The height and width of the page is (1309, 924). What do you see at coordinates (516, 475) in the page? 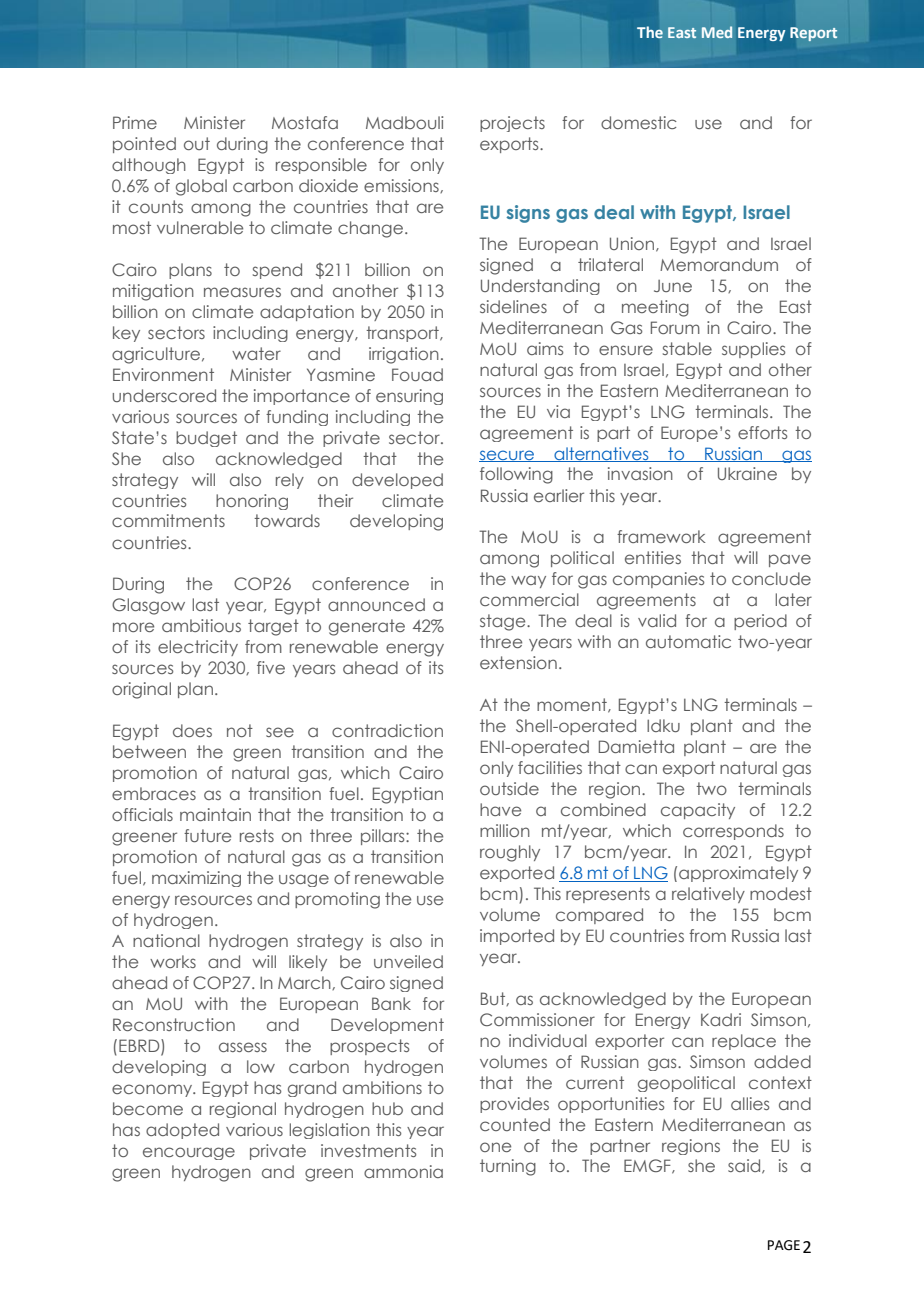
I see `following` at bounding box center [516, 475].
